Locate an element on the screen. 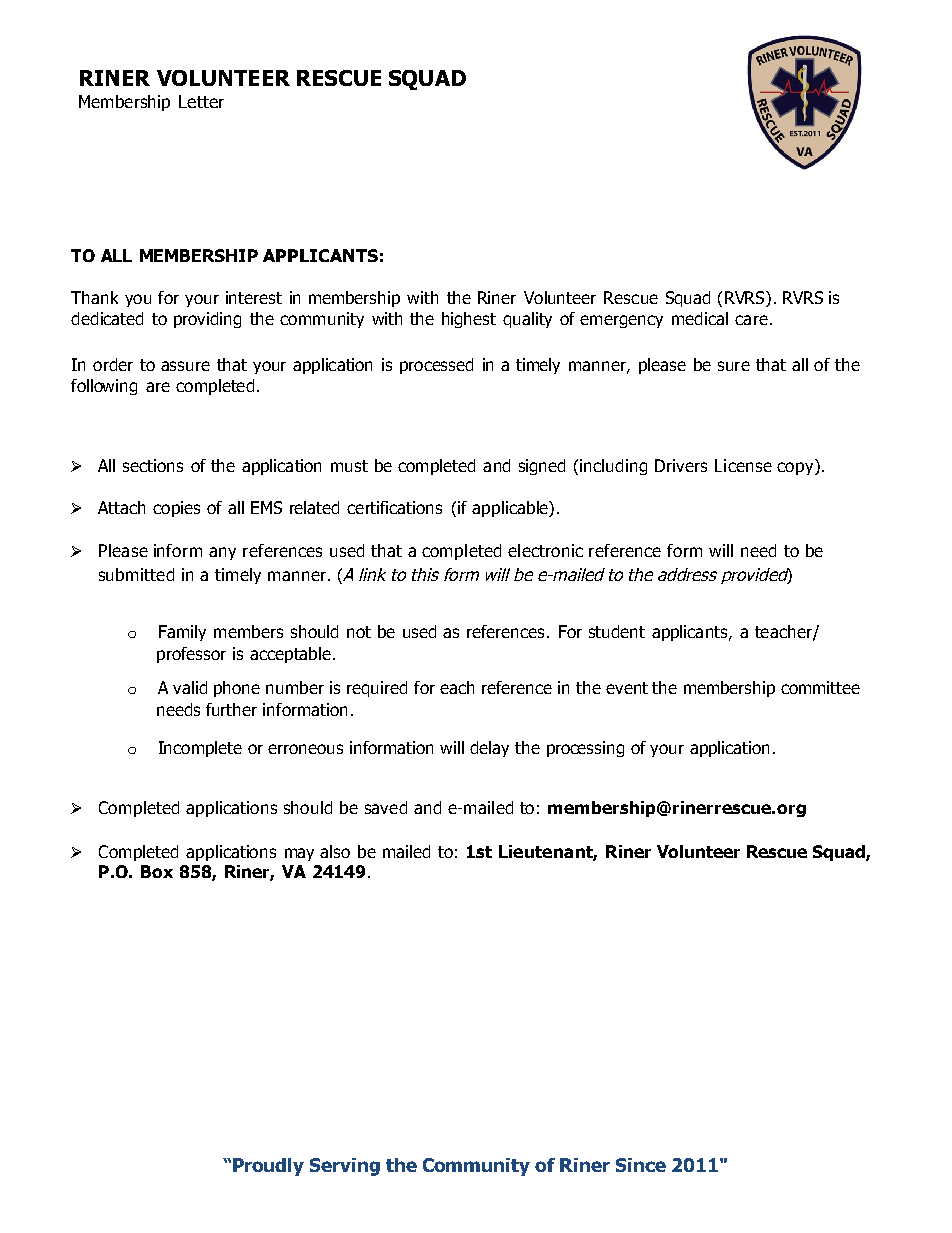  medical is located at coordinates (700, 318).
